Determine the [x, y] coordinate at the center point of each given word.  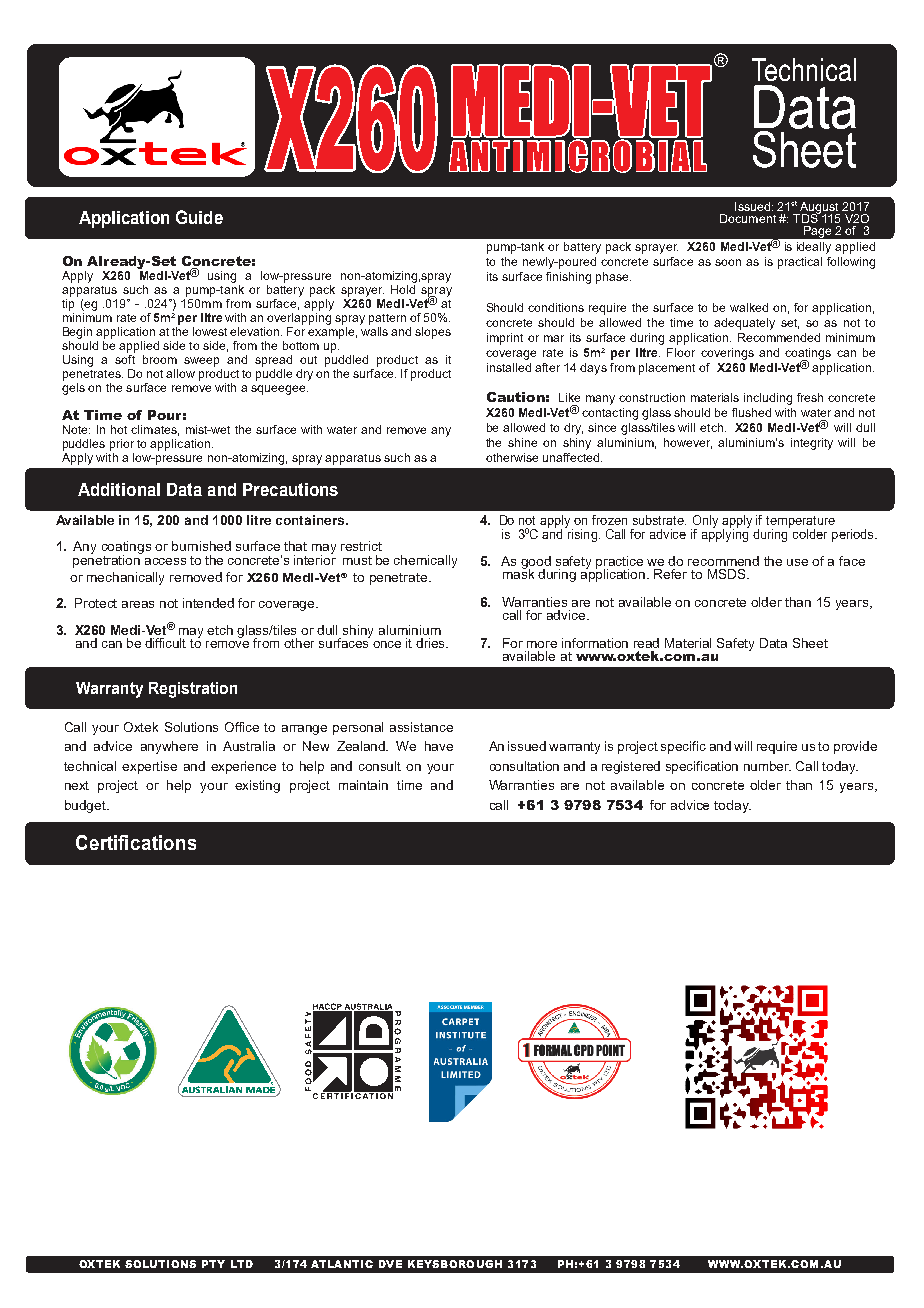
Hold [403, 289]
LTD [242, 1264]
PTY [213, 1264]
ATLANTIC [342, 1264]
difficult [165, 643]
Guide [199, 217]
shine [522, 442]
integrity [812, 444]
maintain [363, 785]
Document [748, 218]
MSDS [728, 574]
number [767, 766]
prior [122, 445]
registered [631, 767]
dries [431, 643]
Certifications [136, 842]
